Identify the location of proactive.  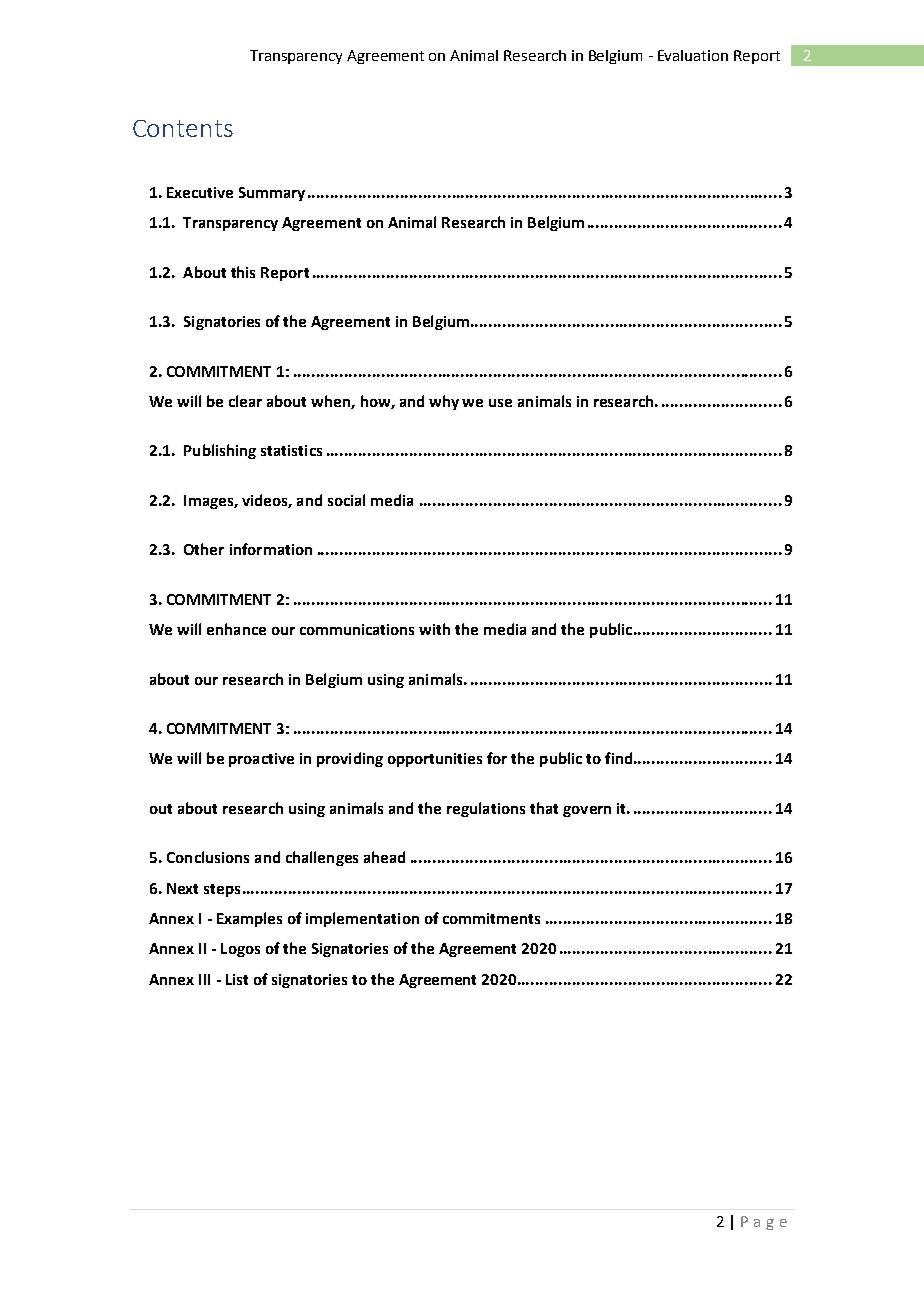
(261, 760).
